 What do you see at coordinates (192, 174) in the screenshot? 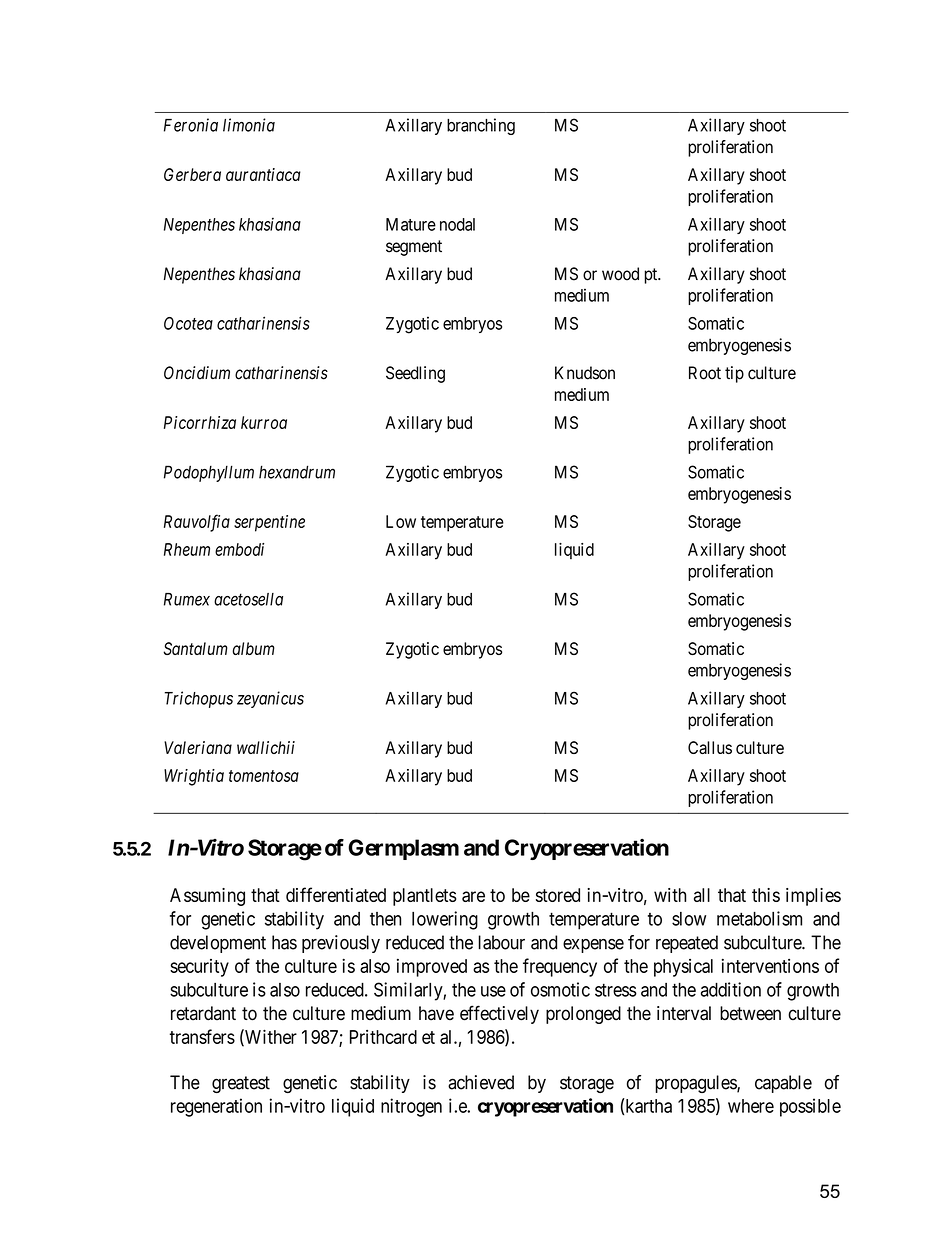
I see `Gerbera` at bounding box center [192, 174].
